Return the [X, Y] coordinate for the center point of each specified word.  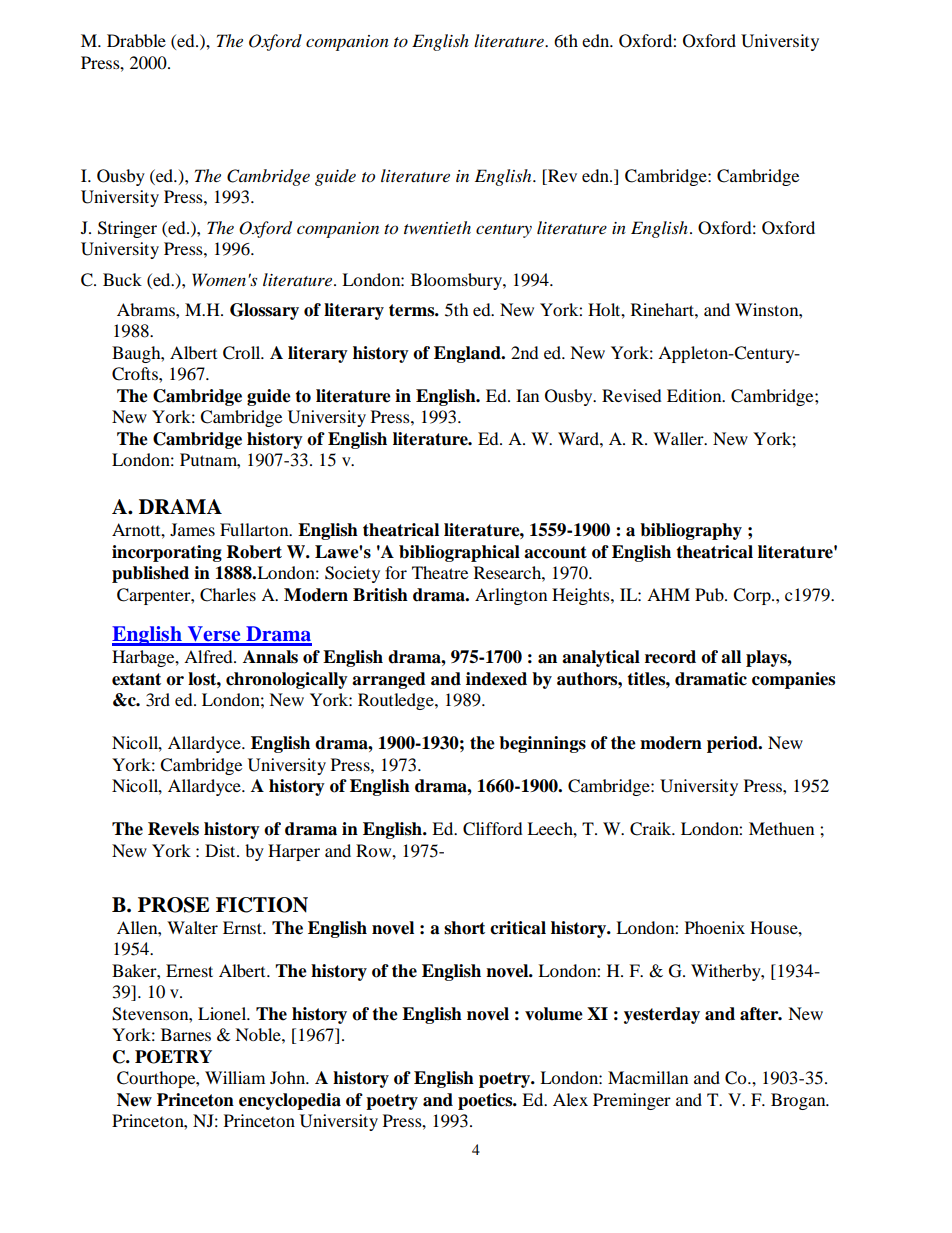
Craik [652, 829]
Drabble [136, 40]
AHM [668, 594]
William [235, 1077]
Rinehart [663, 309]
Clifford [493, 829]
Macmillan [648, 1077]
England [468, 354]
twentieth [437, 227]
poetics [486, 1101]
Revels [173, 829]
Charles [228, 595]
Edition [695, 395]
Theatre [440, 572]
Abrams [147, 309]
